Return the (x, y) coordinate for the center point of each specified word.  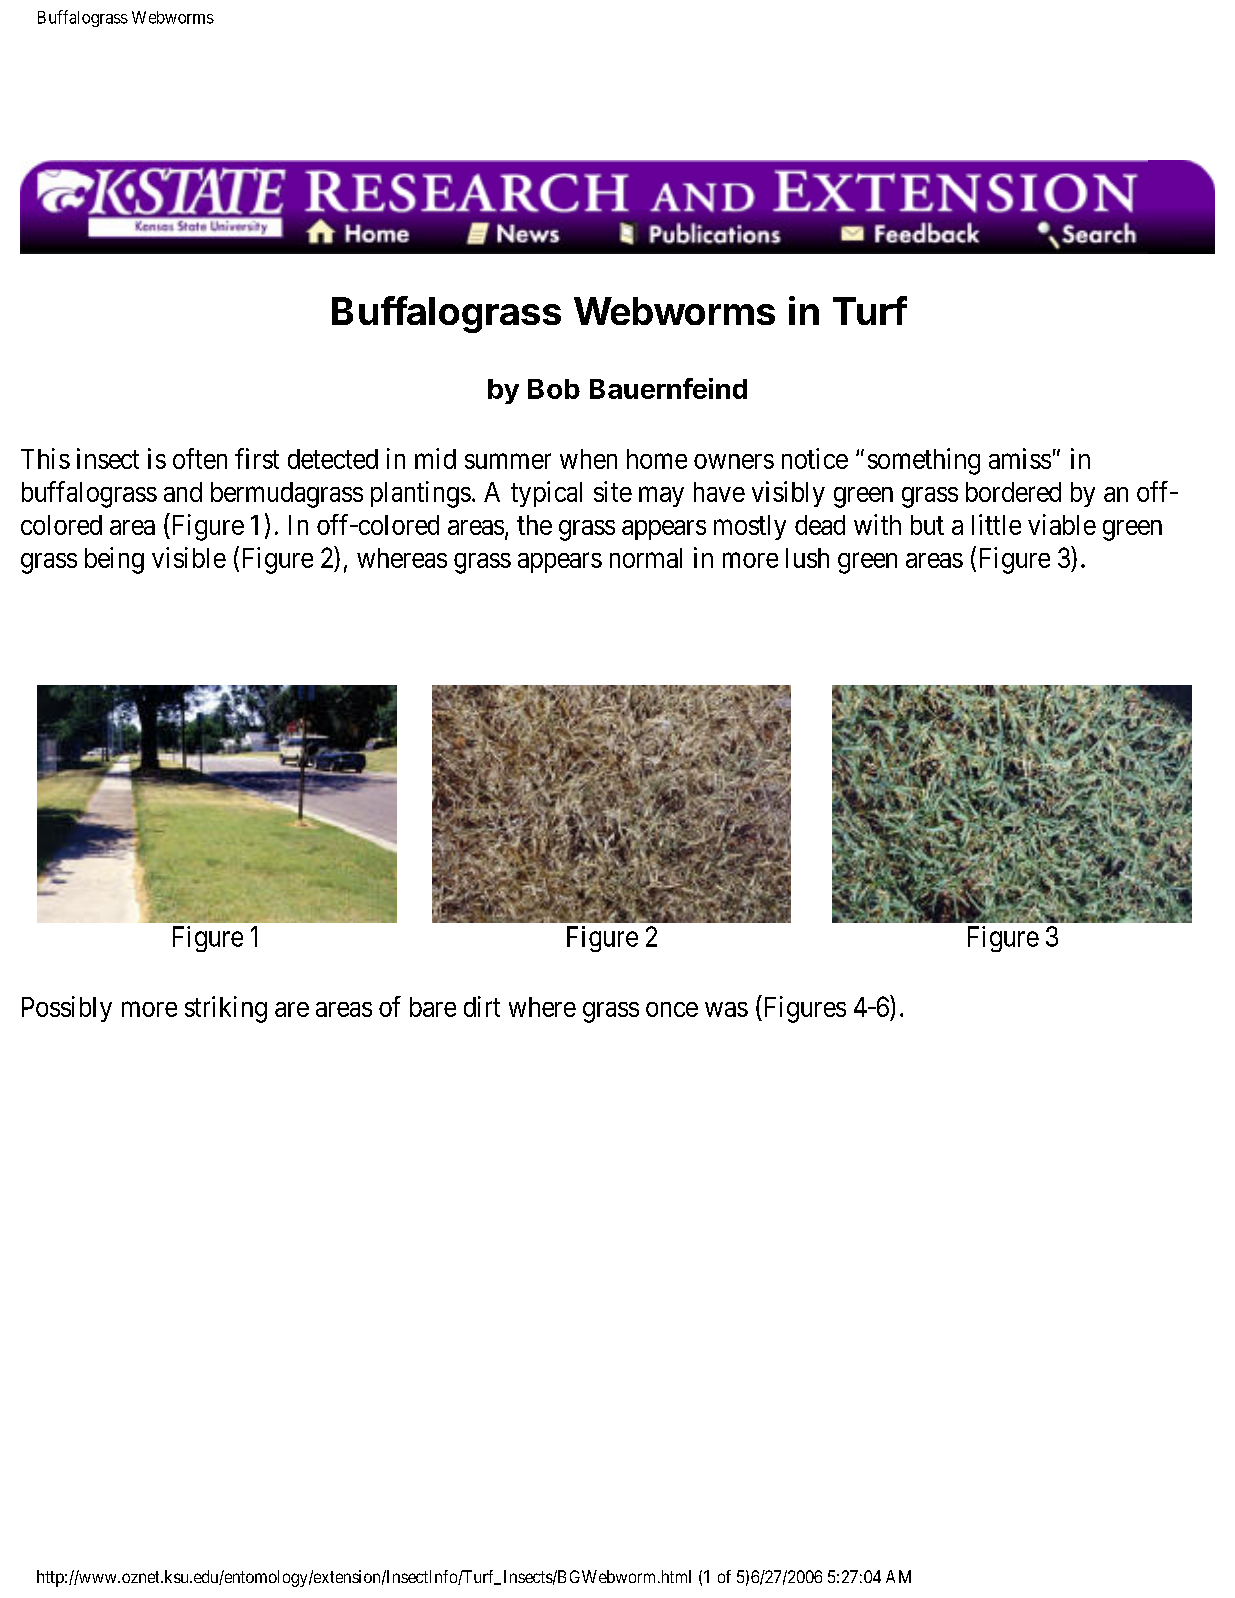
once (672, 1009)
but (927, 525)
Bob (554, 389)
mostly (750, 527)
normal (646, 558)
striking (226, 1009)
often (200, 458)
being (114, 560)
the (534, 525)
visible (189, 557)
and (183, 492)
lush (807, 558)
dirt (482, 1006)
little (996, 524)
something (924, 461)
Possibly (67, 1009)
